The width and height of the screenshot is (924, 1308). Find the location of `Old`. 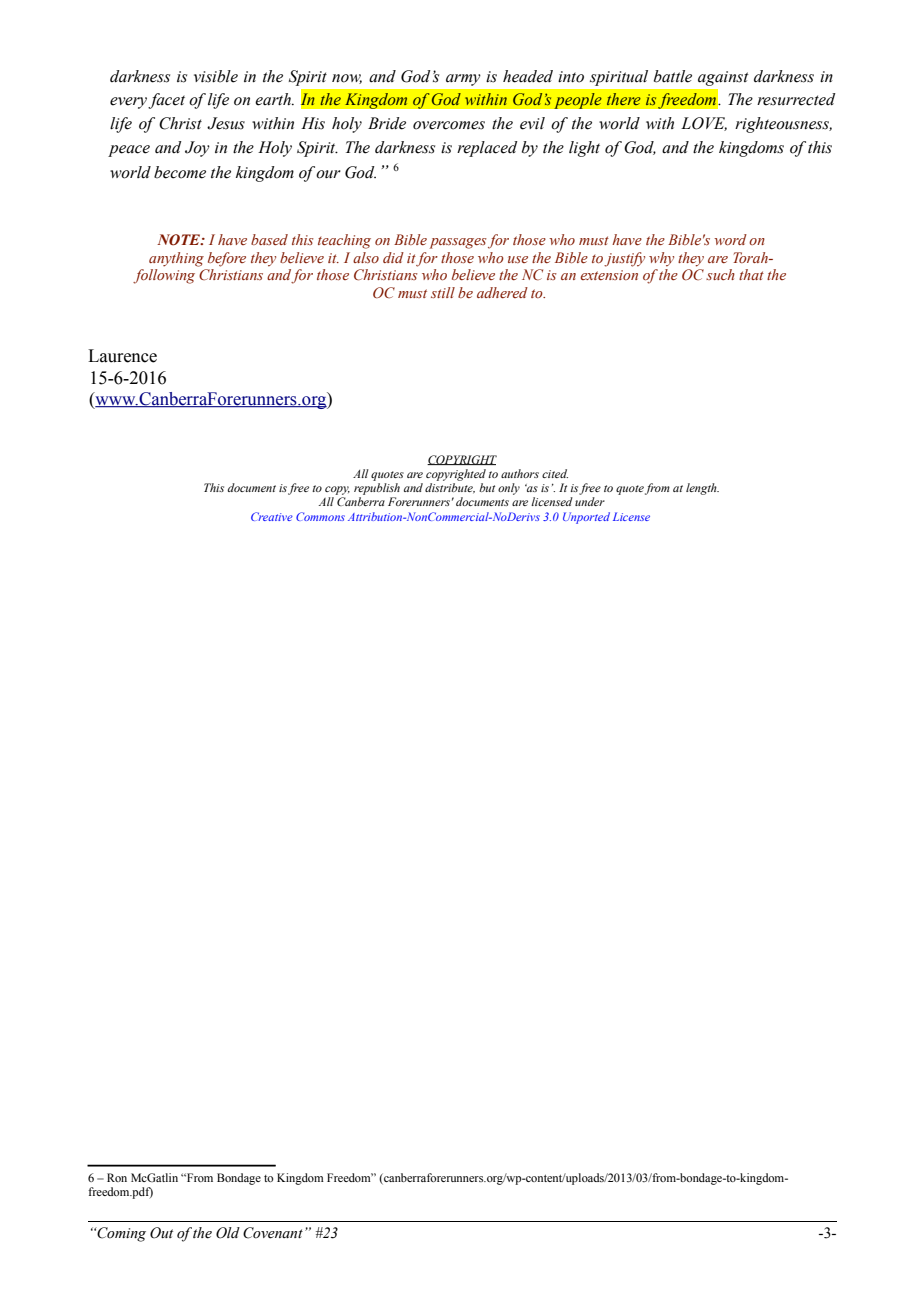

Old is located at coordinates (228, 1233).
